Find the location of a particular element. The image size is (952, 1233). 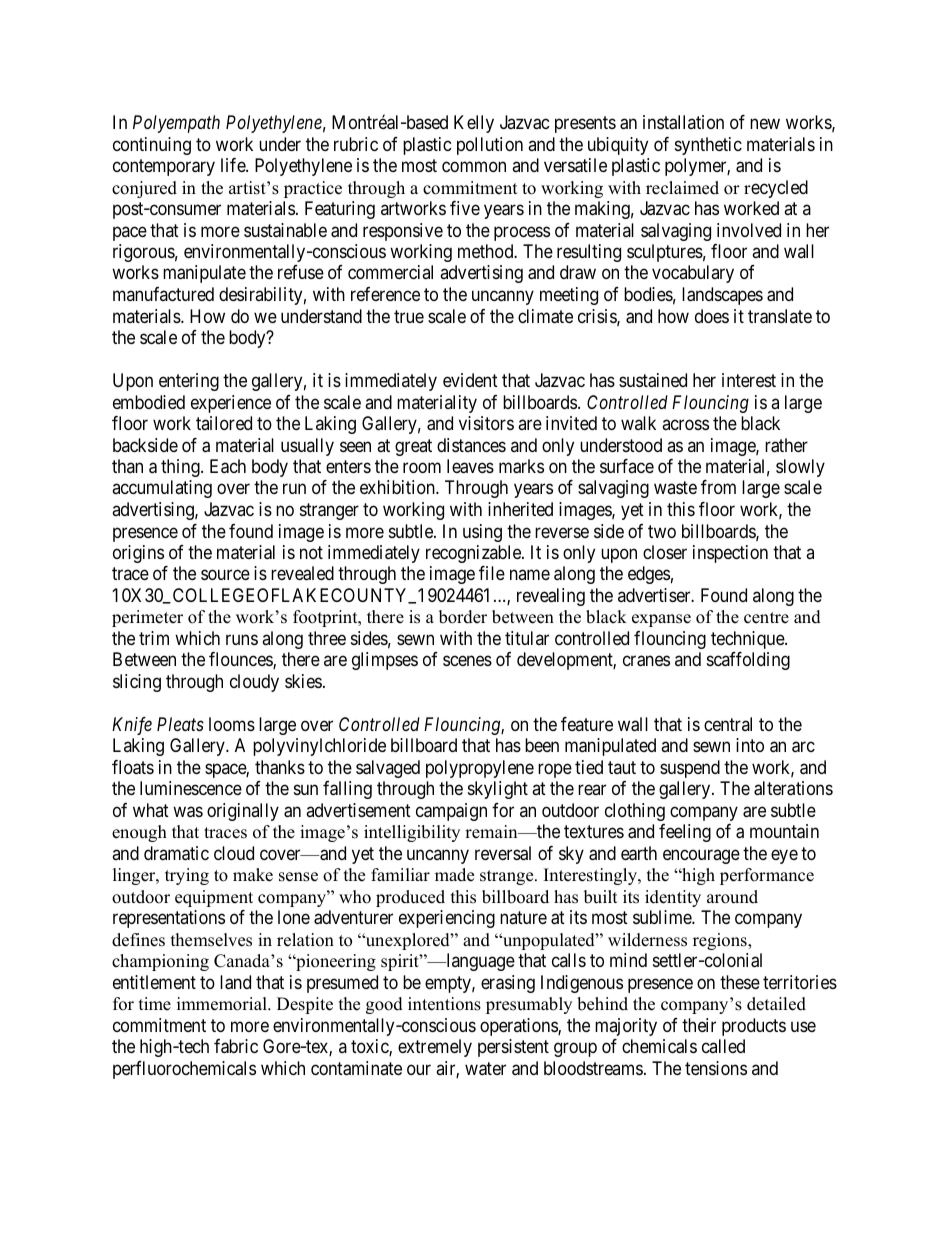

border is located at coordinates (463, 617).
